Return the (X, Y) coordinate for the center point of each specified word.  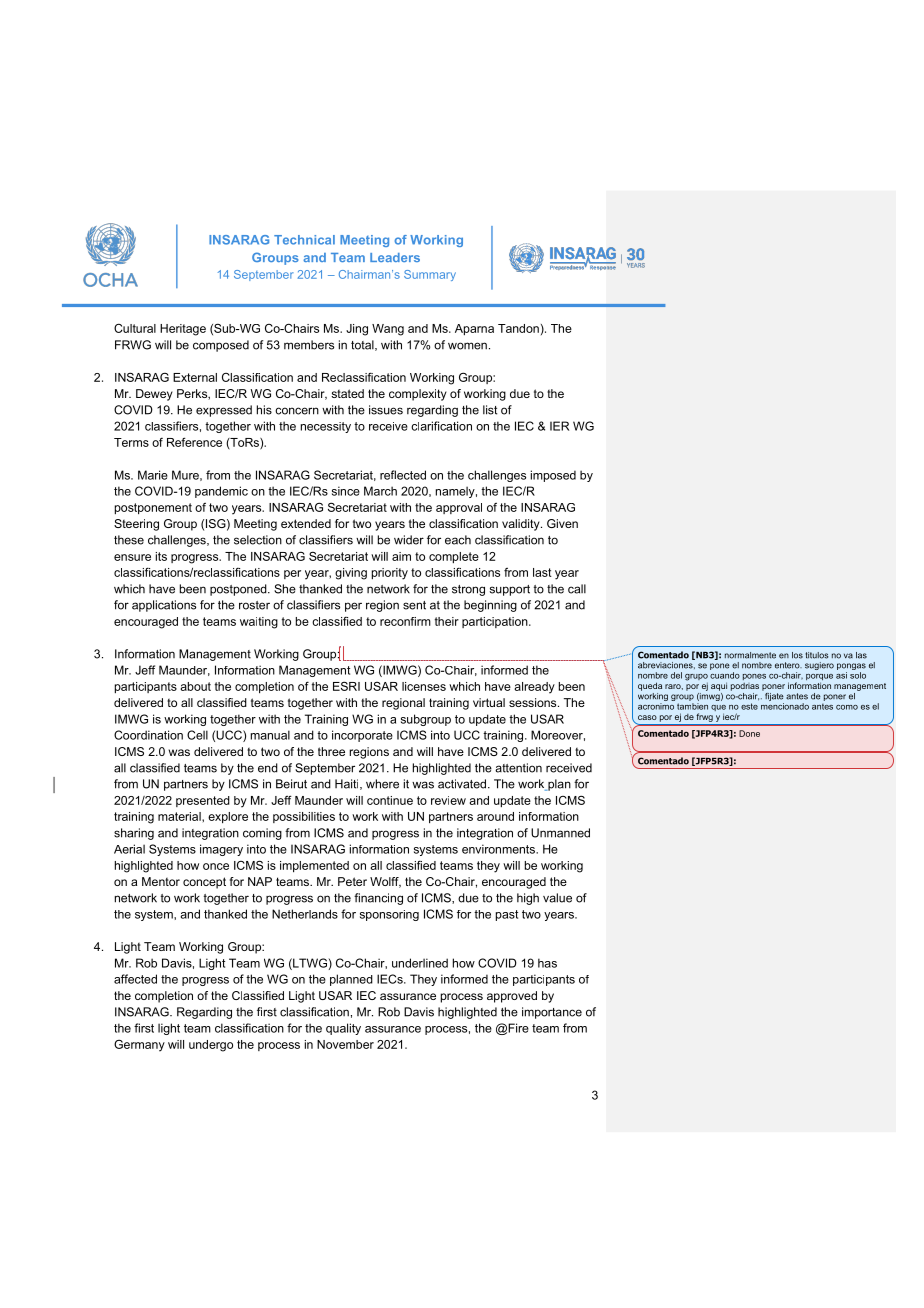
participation (496, 622)
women (467, 346)
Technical (304, 240)
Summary (430, 275)
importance (552, 1013)
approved (512, 997)
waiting (259, 623)
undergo (211, 1046)
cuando (725, 675)
